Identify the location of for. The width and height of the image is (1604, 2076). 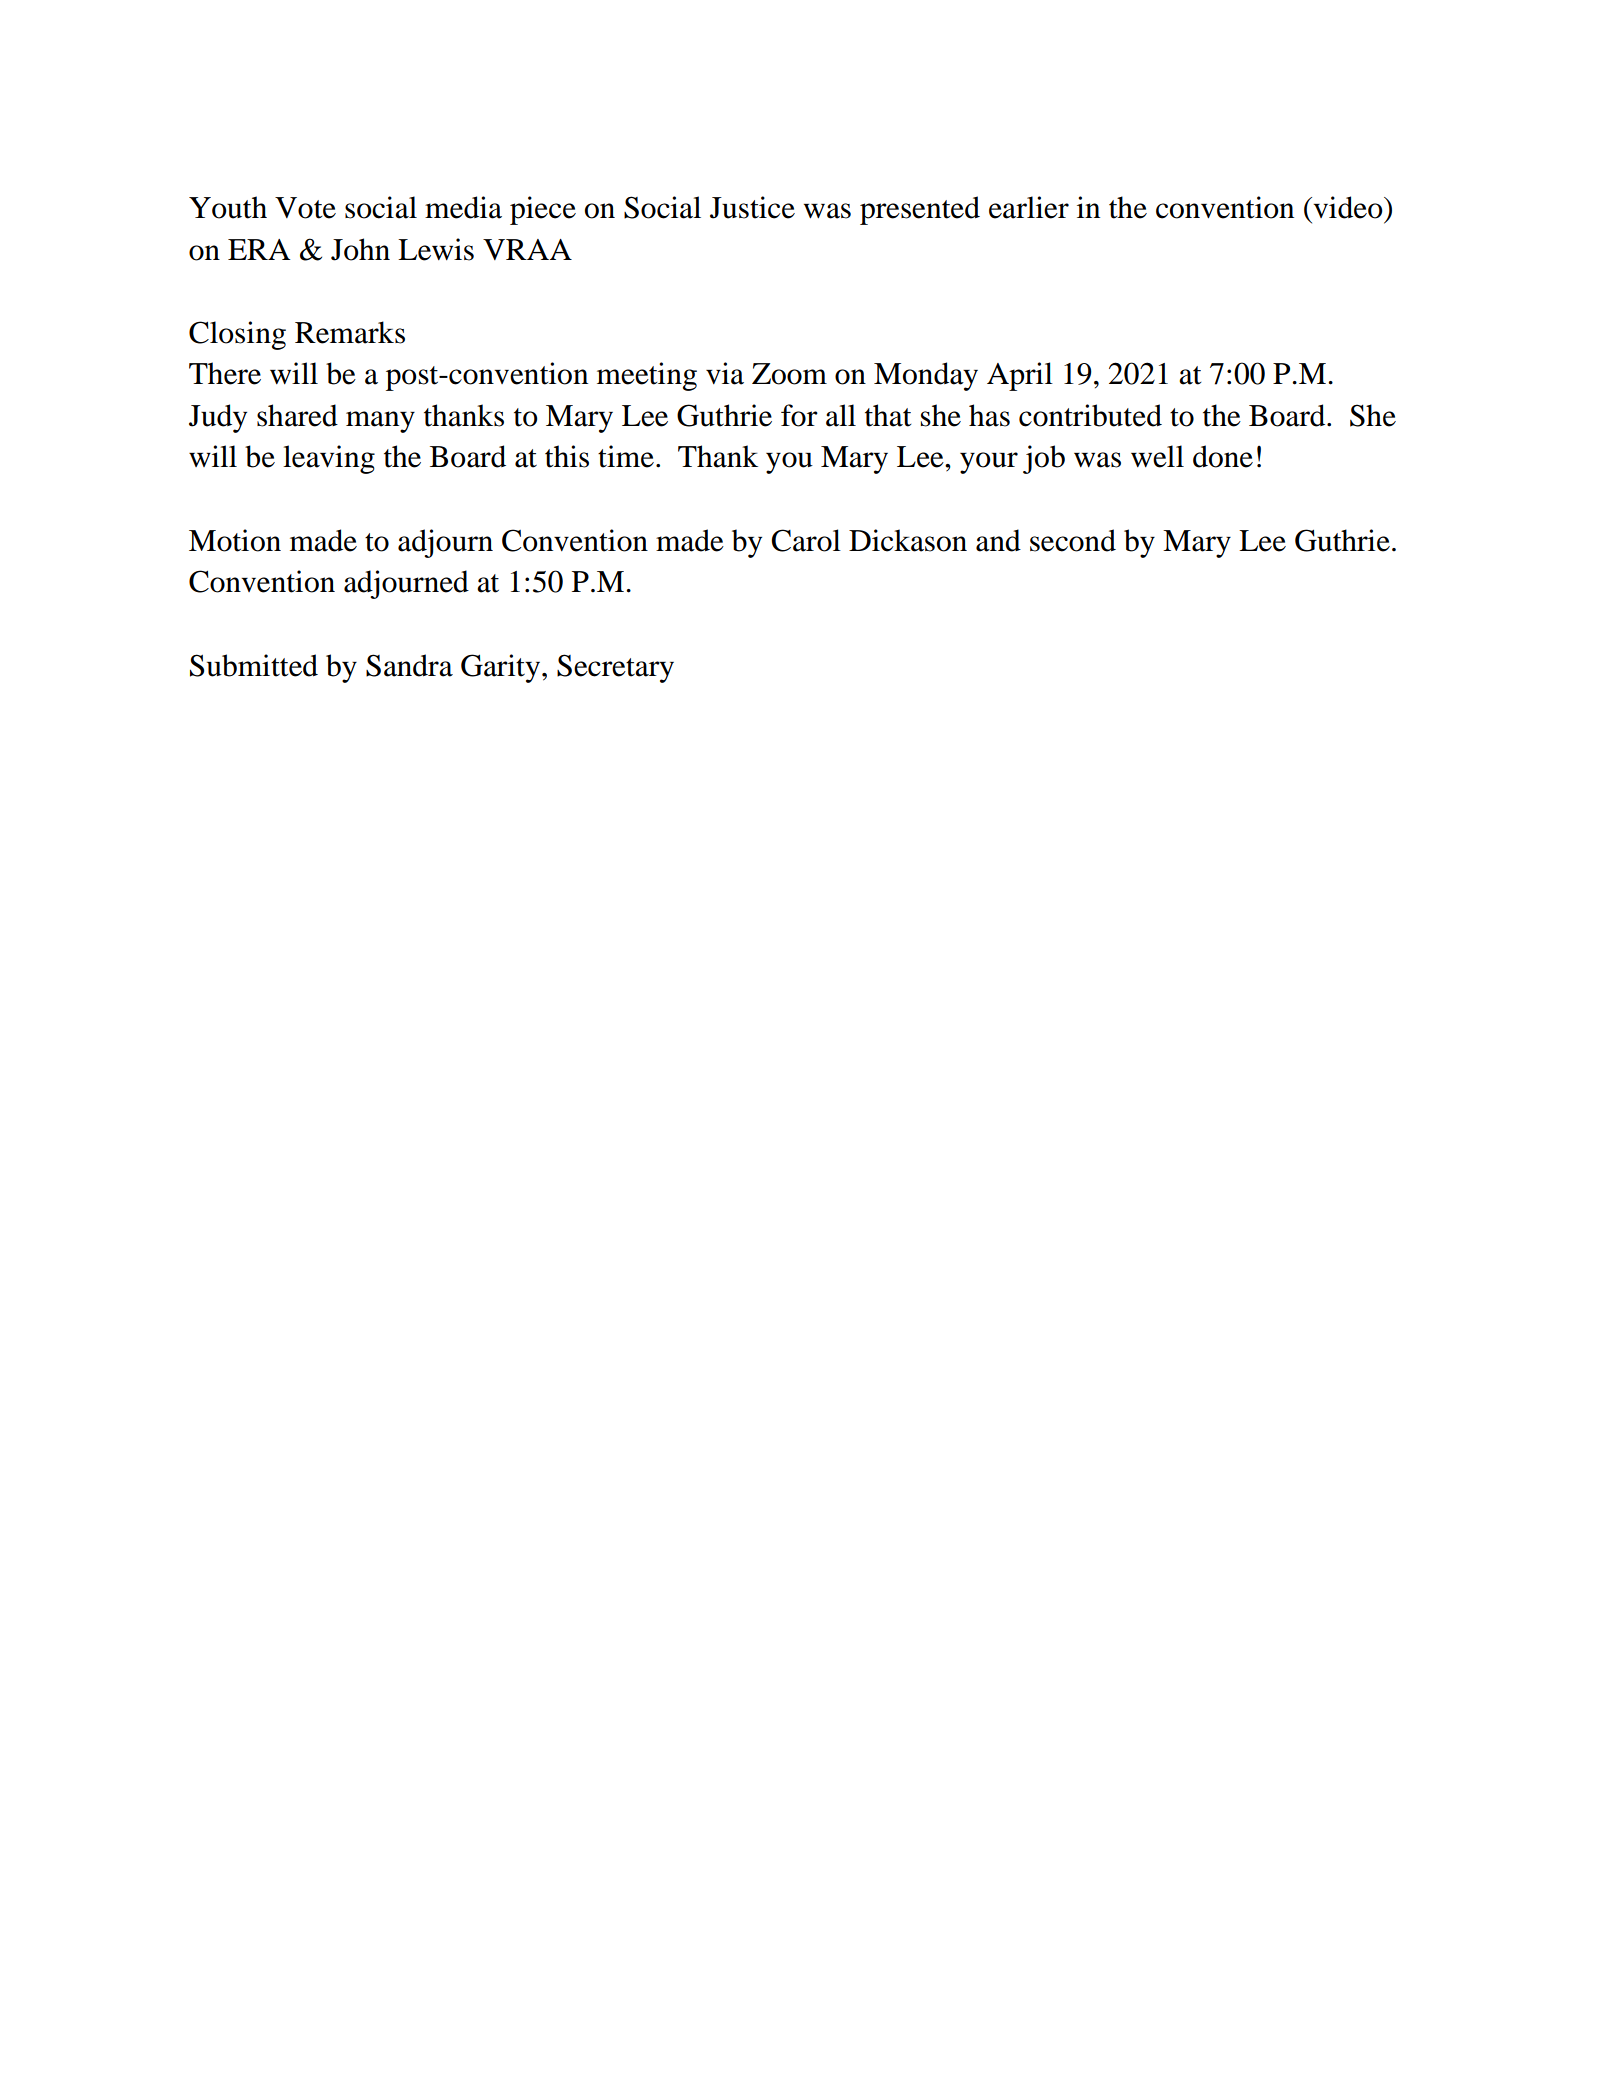
(799, 415).
